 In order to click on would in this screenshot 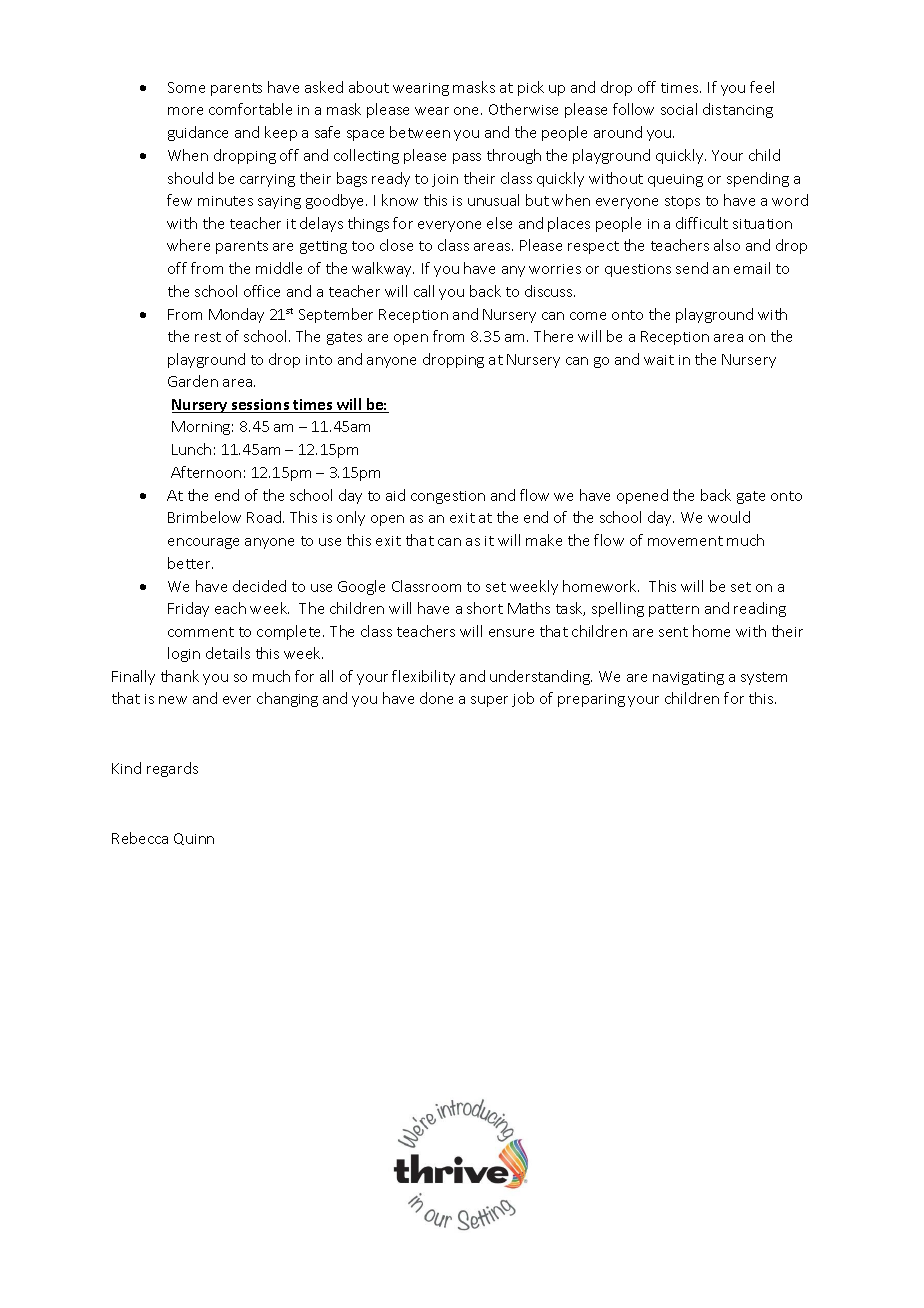, I will do `click(729, 517)`.
